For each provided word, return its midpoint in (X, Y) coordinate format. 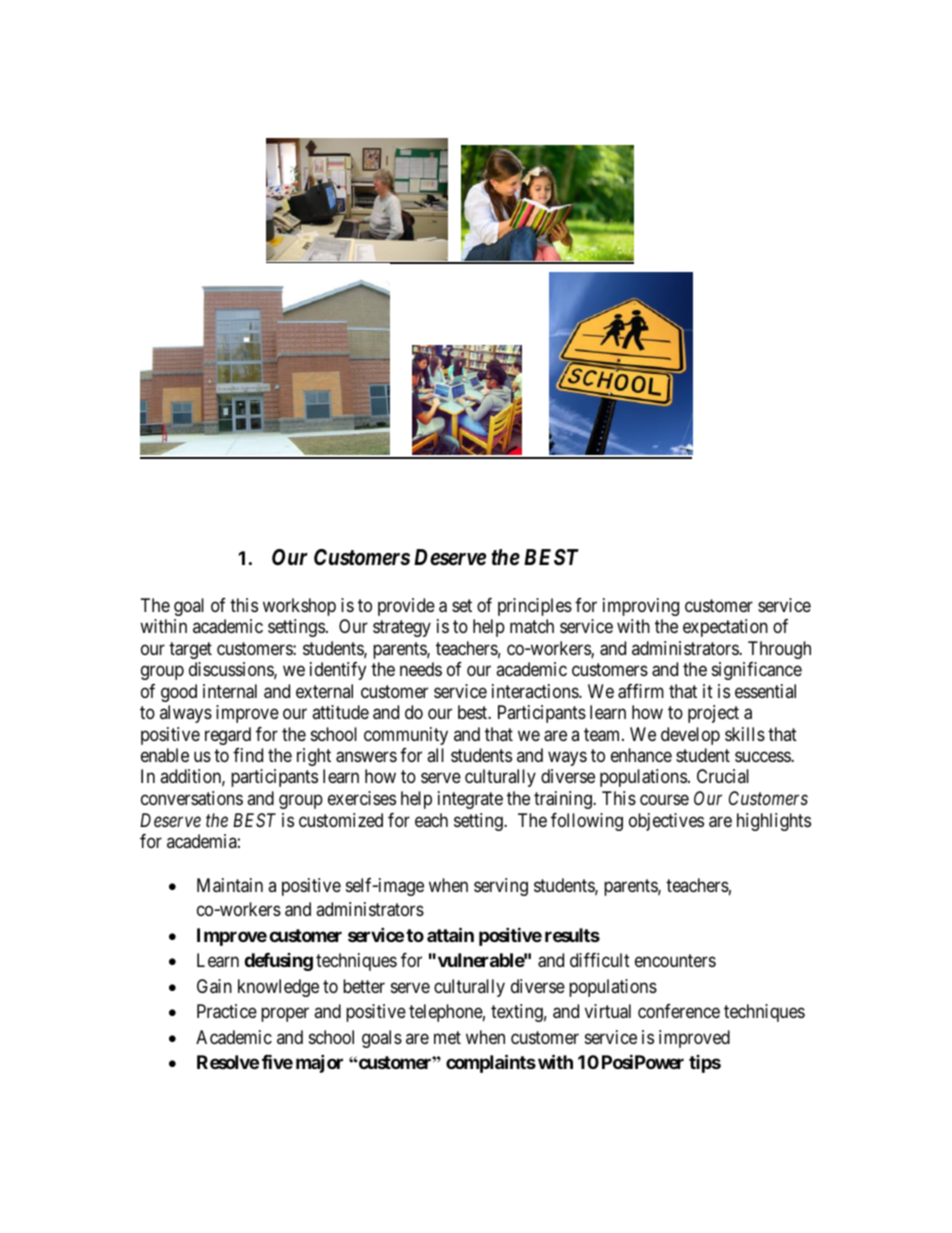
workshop (299, 607)
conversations (192, 798)
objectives (666, 822)
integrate (470, 800)
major (319, 1063)
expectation (725, 628)
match (532, 626)
